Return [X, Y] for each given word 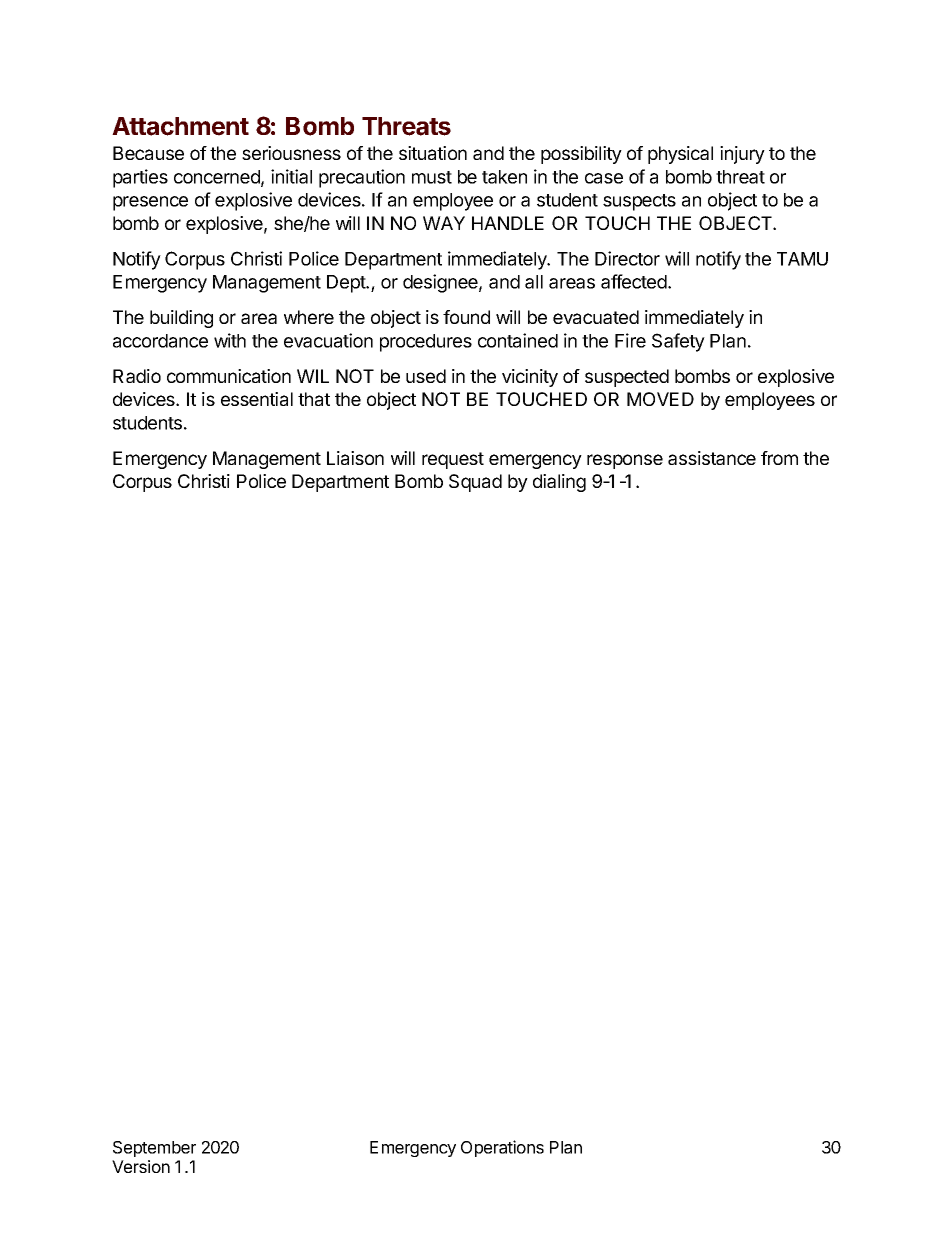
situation [433, 153]
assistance [712, 458]
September [154, 1149]
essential [257, 399]
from [779, 458]
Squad [475, 483]
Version [141, 1166]
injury [742, 155]
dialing [559, 483]
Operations [502, 1148]
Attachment [180, 126]
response [625, 461]
